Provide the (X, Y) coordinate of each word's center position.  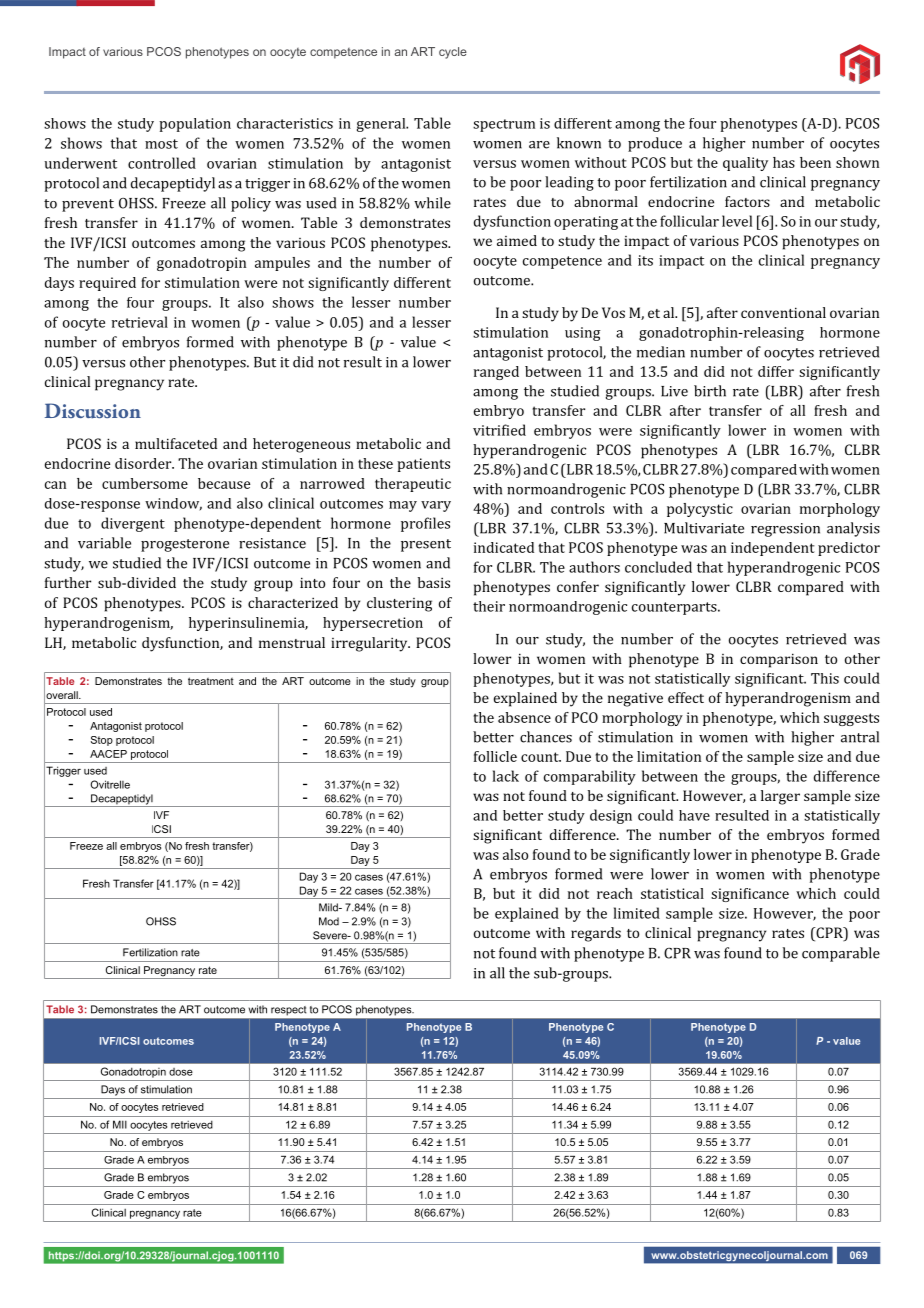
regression (785, 530)
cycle (453, 53)
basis (434, 582)
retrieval (140, 322)
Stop (102, 741)
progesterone (185, 545)
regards (596, 934)
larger (780, 797)
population (195, 125)
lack (506, 776)
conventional (783, 312)
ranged (496, 373)
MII (120, 1124)
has (784, 162)
